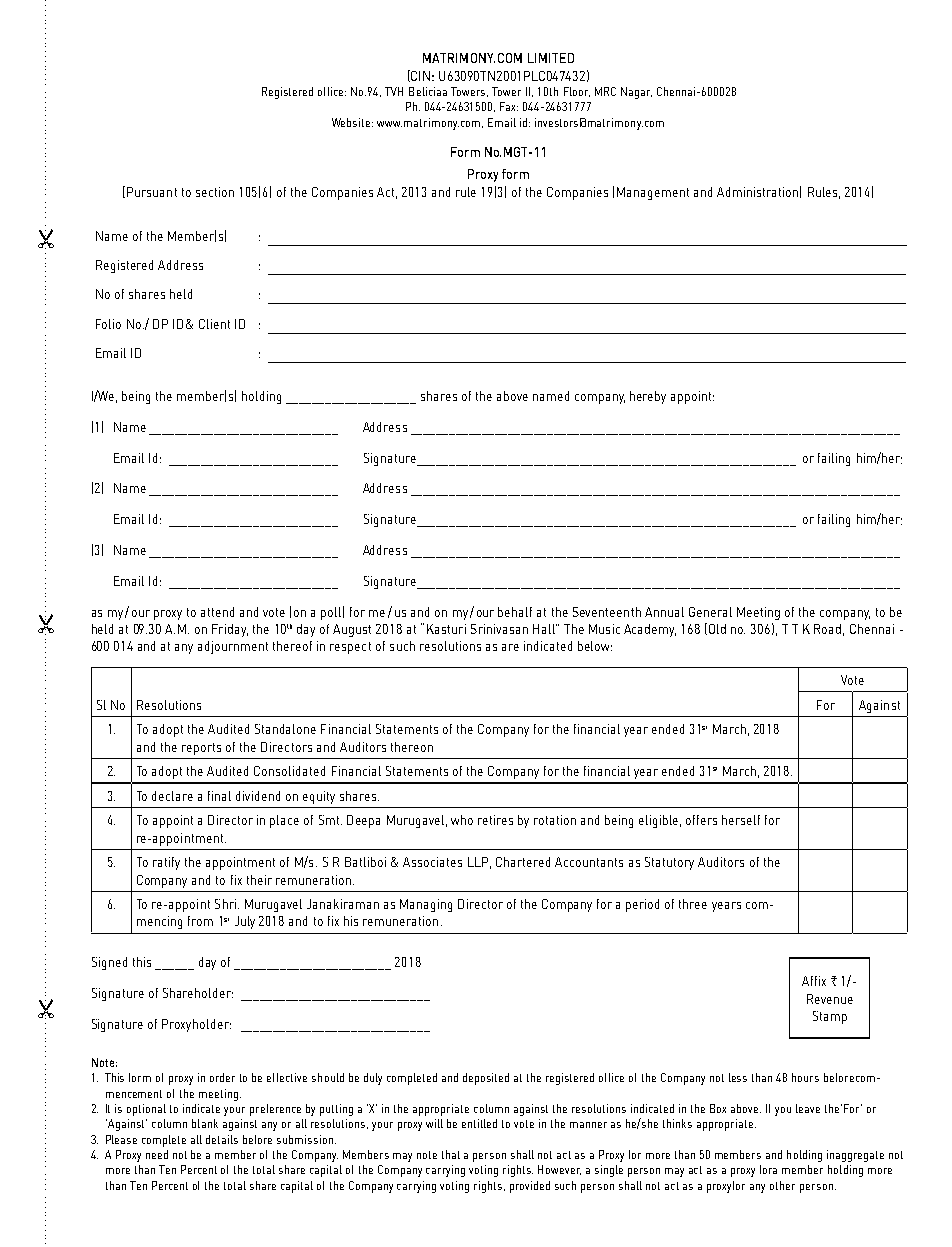 This screenshot has height=1247, width=952. What do you see at coordinates (653, 193) in the screenshot?
I see `Management` at bounding box center [653, 193].
